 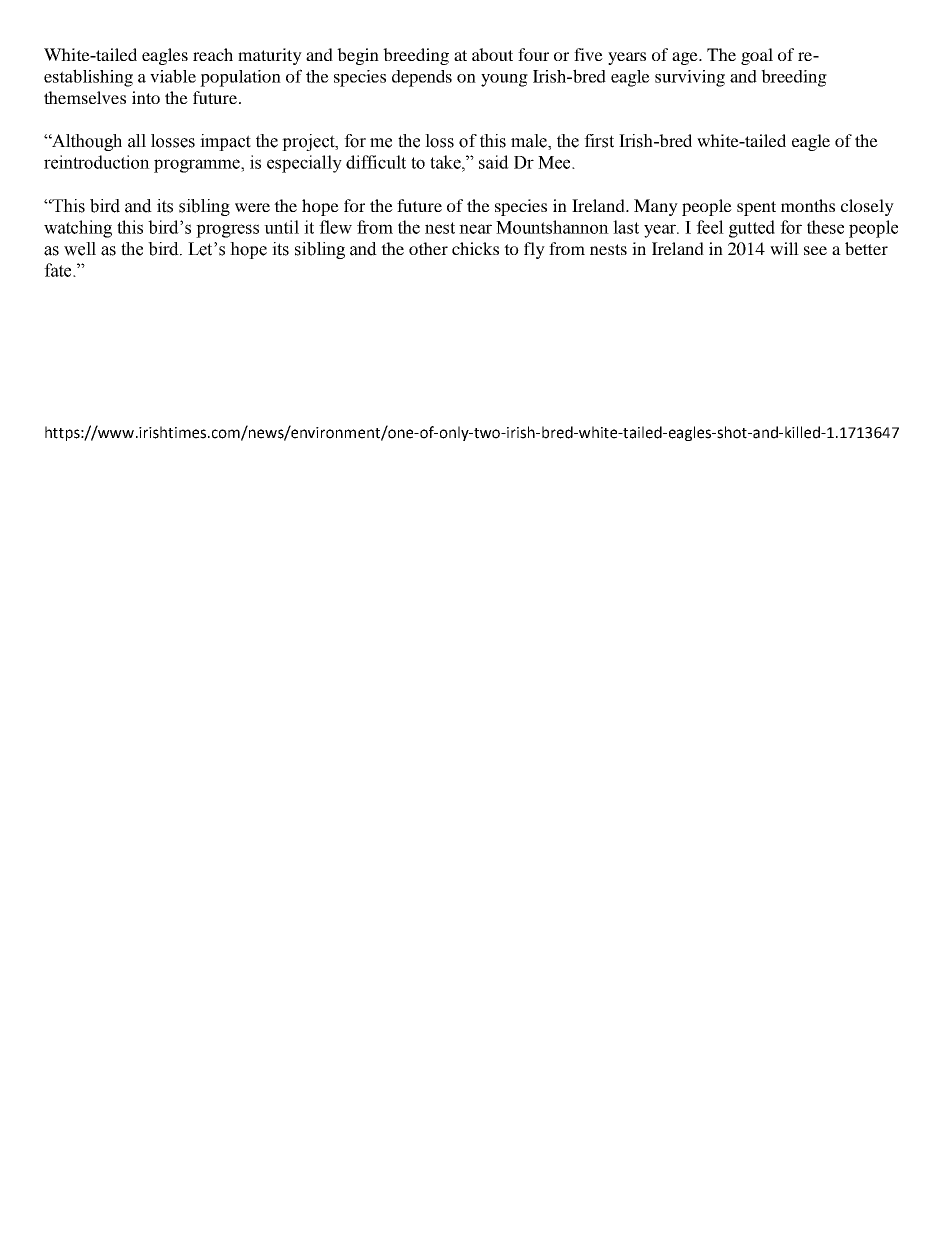 What do you see at coordinates (59, 270) in the page?
I see `fate` at bounding box center [59, 270].
